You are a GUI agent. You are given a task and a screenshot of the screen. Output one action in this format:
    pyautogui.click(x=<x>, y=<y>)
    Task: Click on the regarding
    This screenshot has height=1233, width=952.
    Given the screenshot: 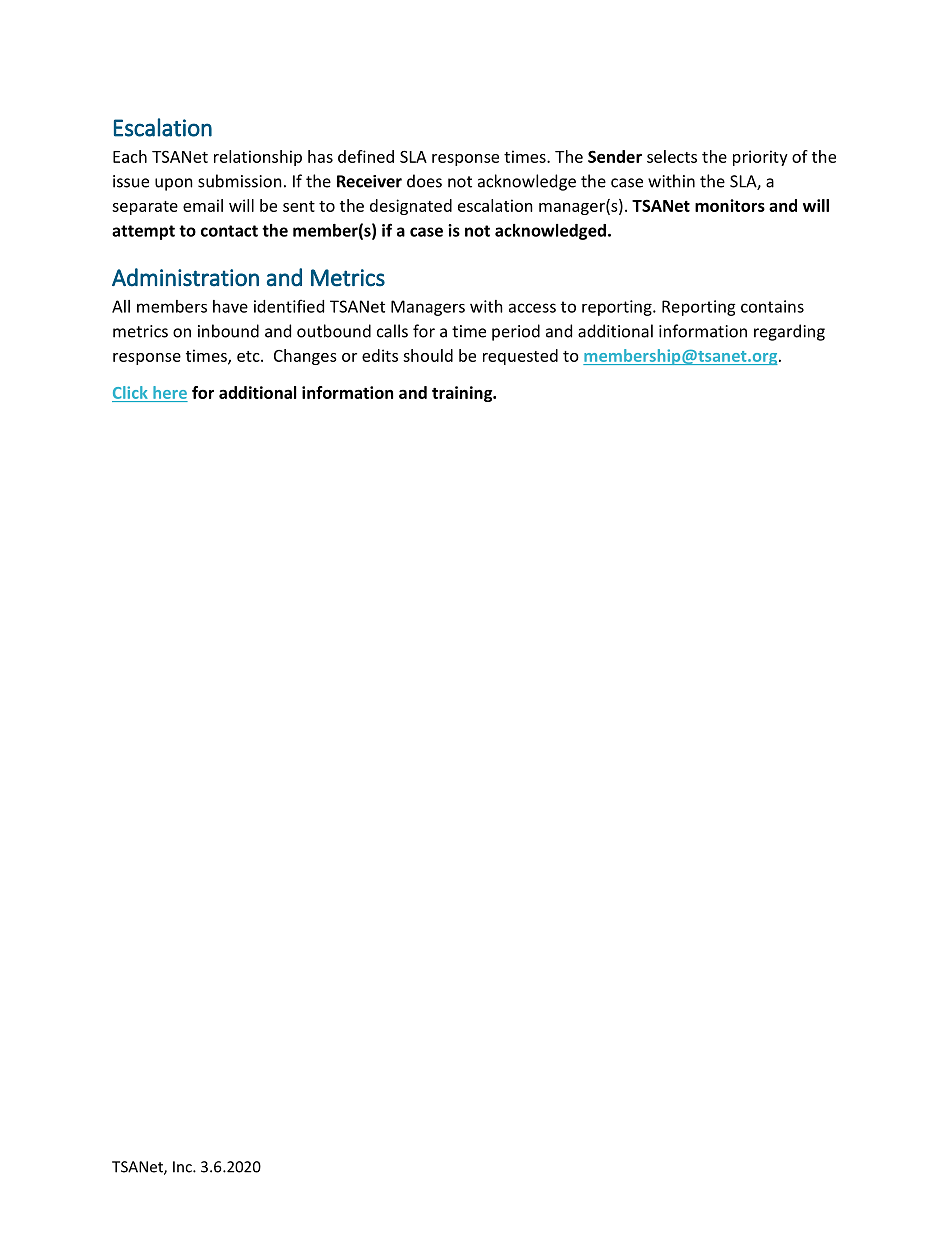 What is the action you would take?
    pyautogui.click(x=789, y=332)
